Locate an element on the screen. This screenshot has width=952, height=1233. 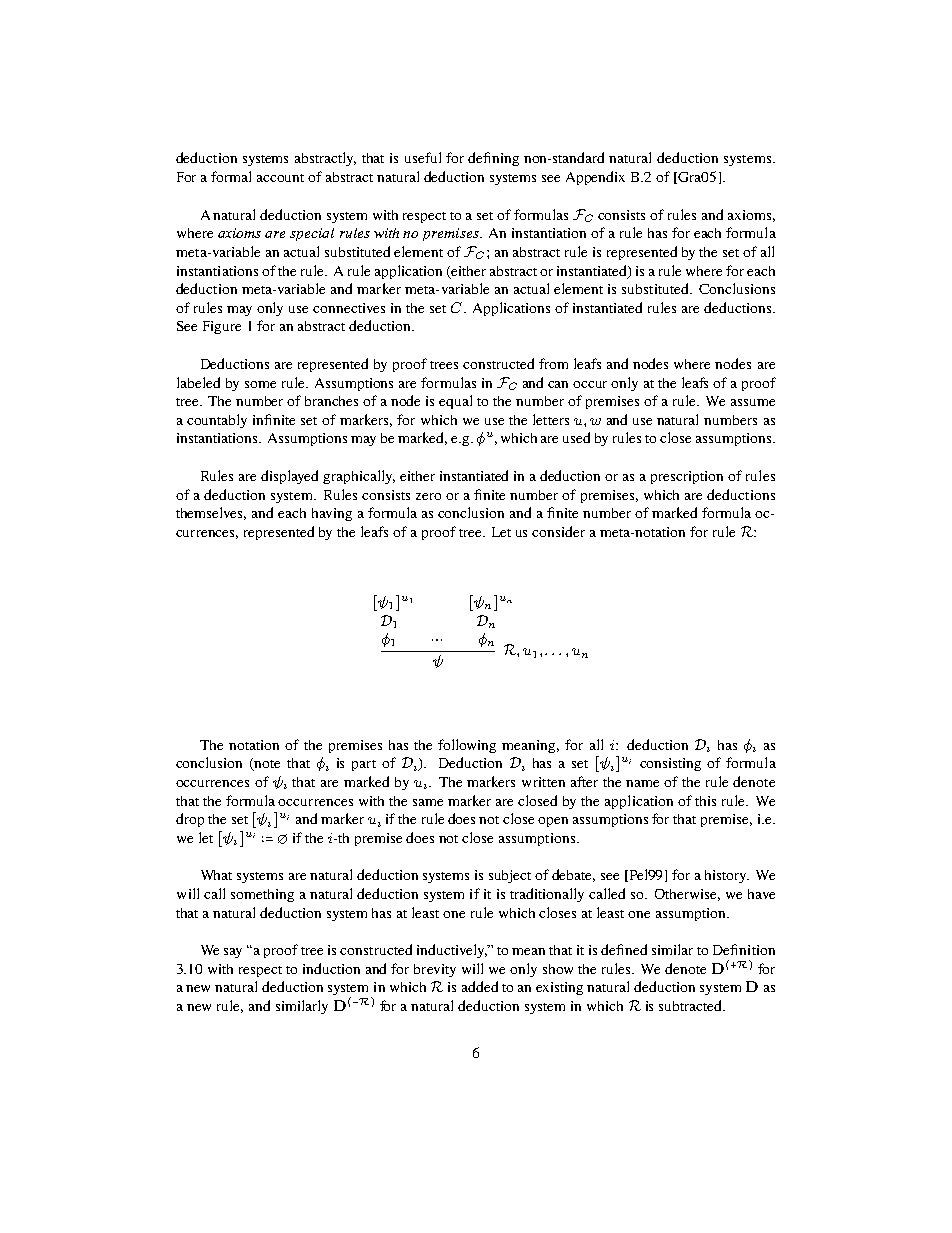
part is located at coordinates (364, 765).
